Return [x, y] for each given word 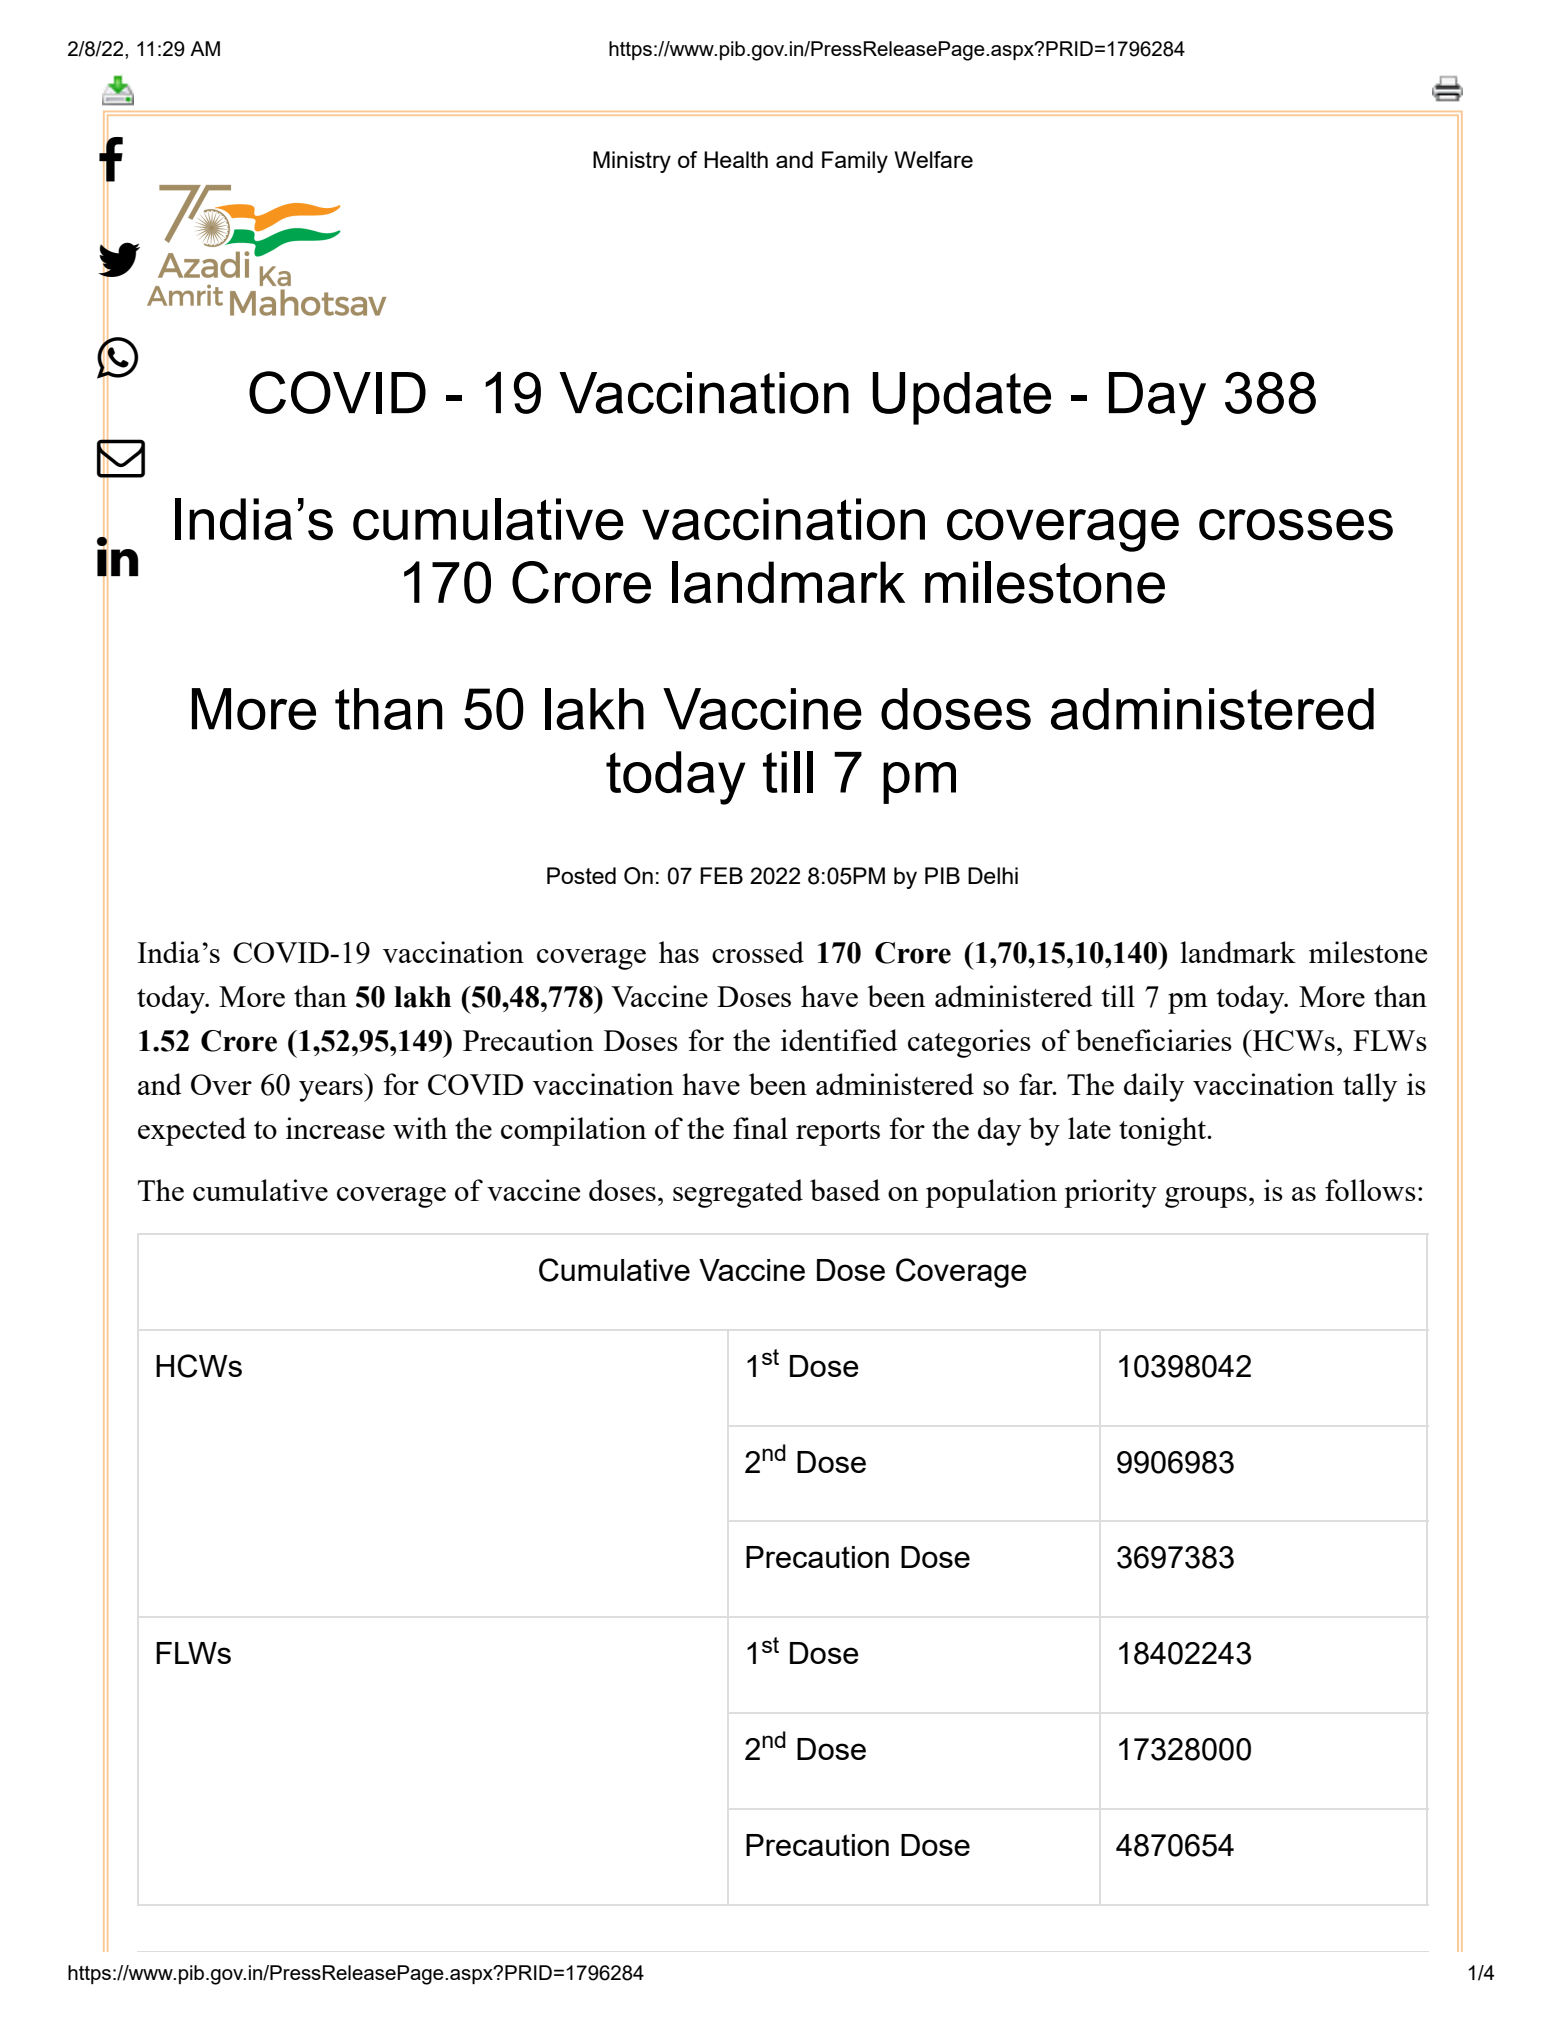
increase [335, 1128]
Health [736, 159]
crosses [1296, 525]
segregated [738, 1193]
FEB [721, 875]
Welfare [933, 159]
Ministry [632, 162]
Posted [581, 875]
